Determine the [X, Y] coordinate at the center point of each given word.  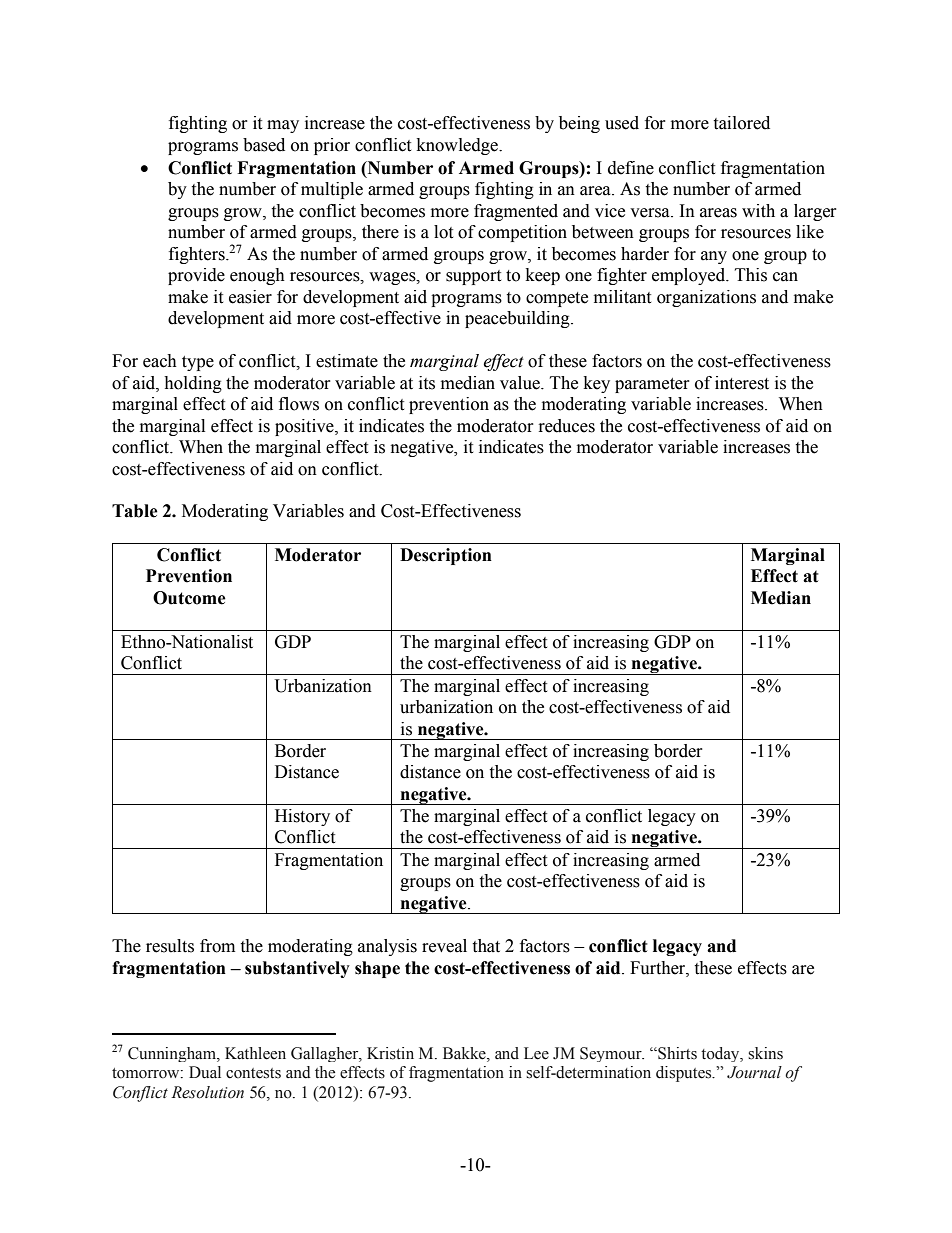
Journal [754, 1072]
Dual [205, 1072]
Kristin [390, 1053]
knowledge [458, 146]
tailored [741, 123]
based [264, 145]
